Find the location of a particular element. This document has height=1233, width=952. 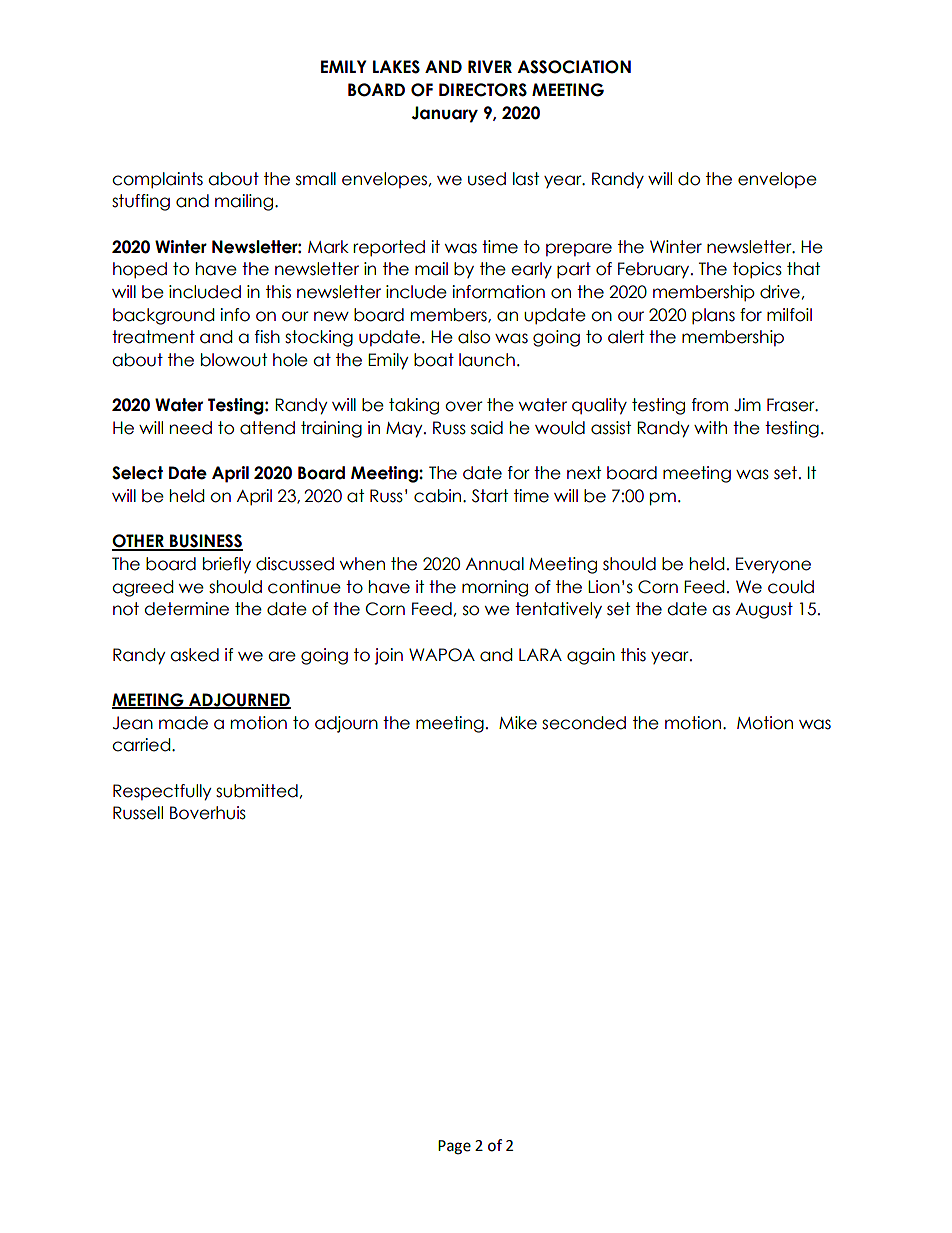

complaints is located at coordinates (157, 180).
